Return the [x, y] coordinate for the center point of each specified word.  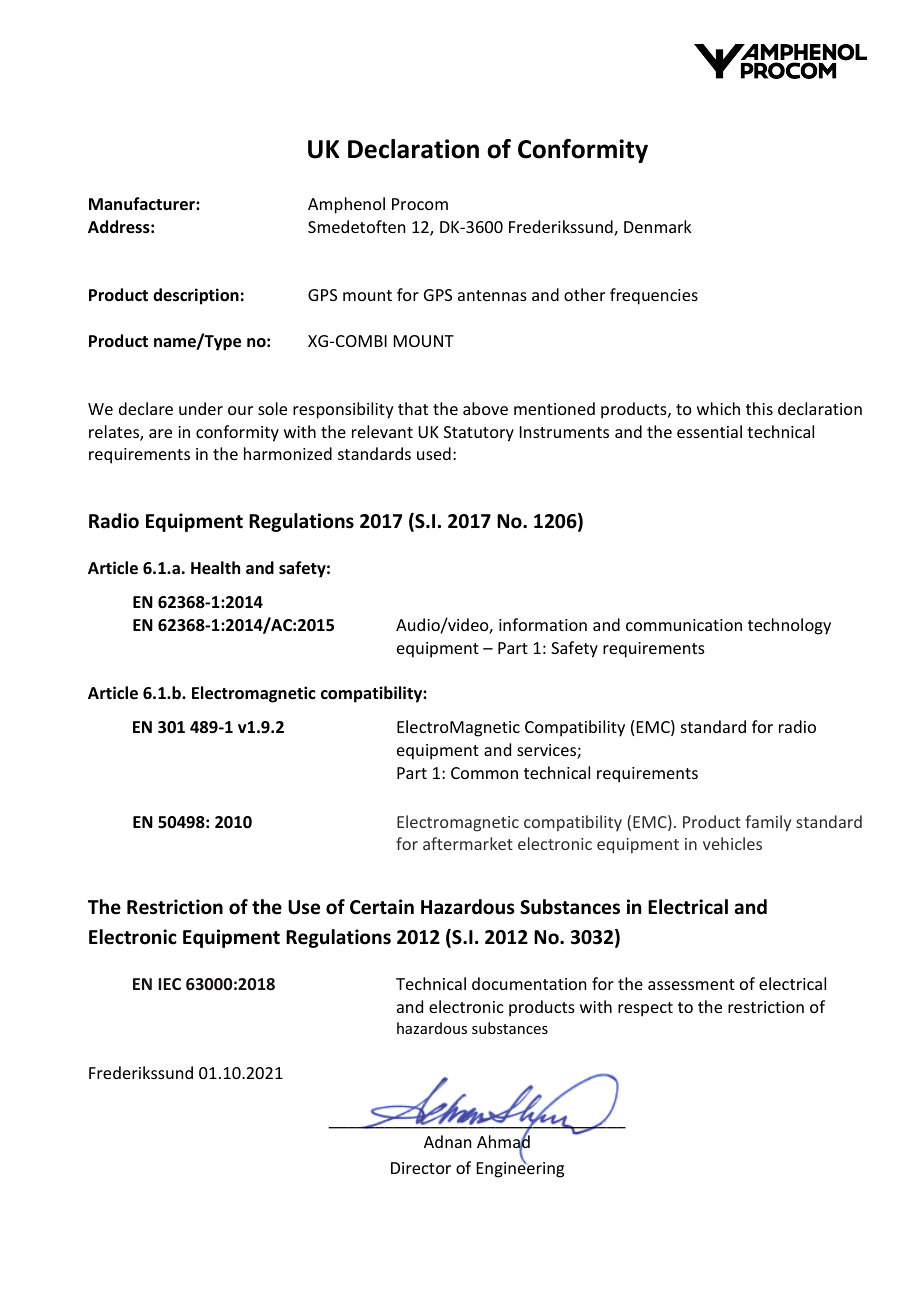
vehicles [732, 843]
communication [684, 625]
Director [421, 1168]
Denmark [658, 226]
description [196, 296]
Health [215, 568]
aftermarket [468, 843]
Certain [382, 907]
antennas [492, 295]
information [543, 624]
